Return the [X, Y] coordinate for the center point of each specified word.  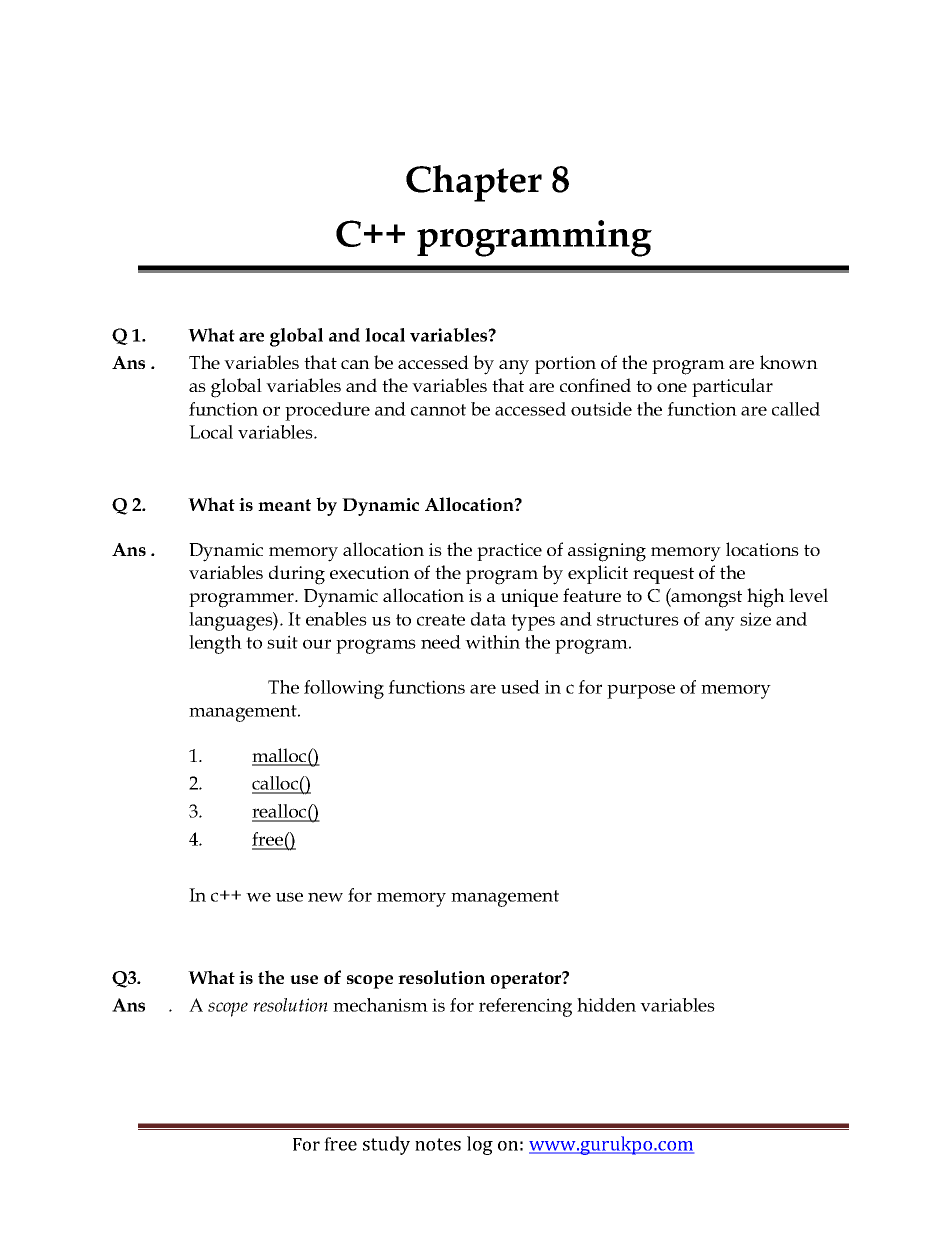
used [520, 687]
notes [438, 1144]
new [325, 897]
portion [565, 365]
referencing [525, 1007]
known [789, 362]
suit [282, 642]
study [386, 1145]
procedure [327, 411]
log [480, 1145]
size [755, 619]
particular [732, 387]
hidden [606, 1005]
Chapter [474, 183]
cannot [438, 410]
